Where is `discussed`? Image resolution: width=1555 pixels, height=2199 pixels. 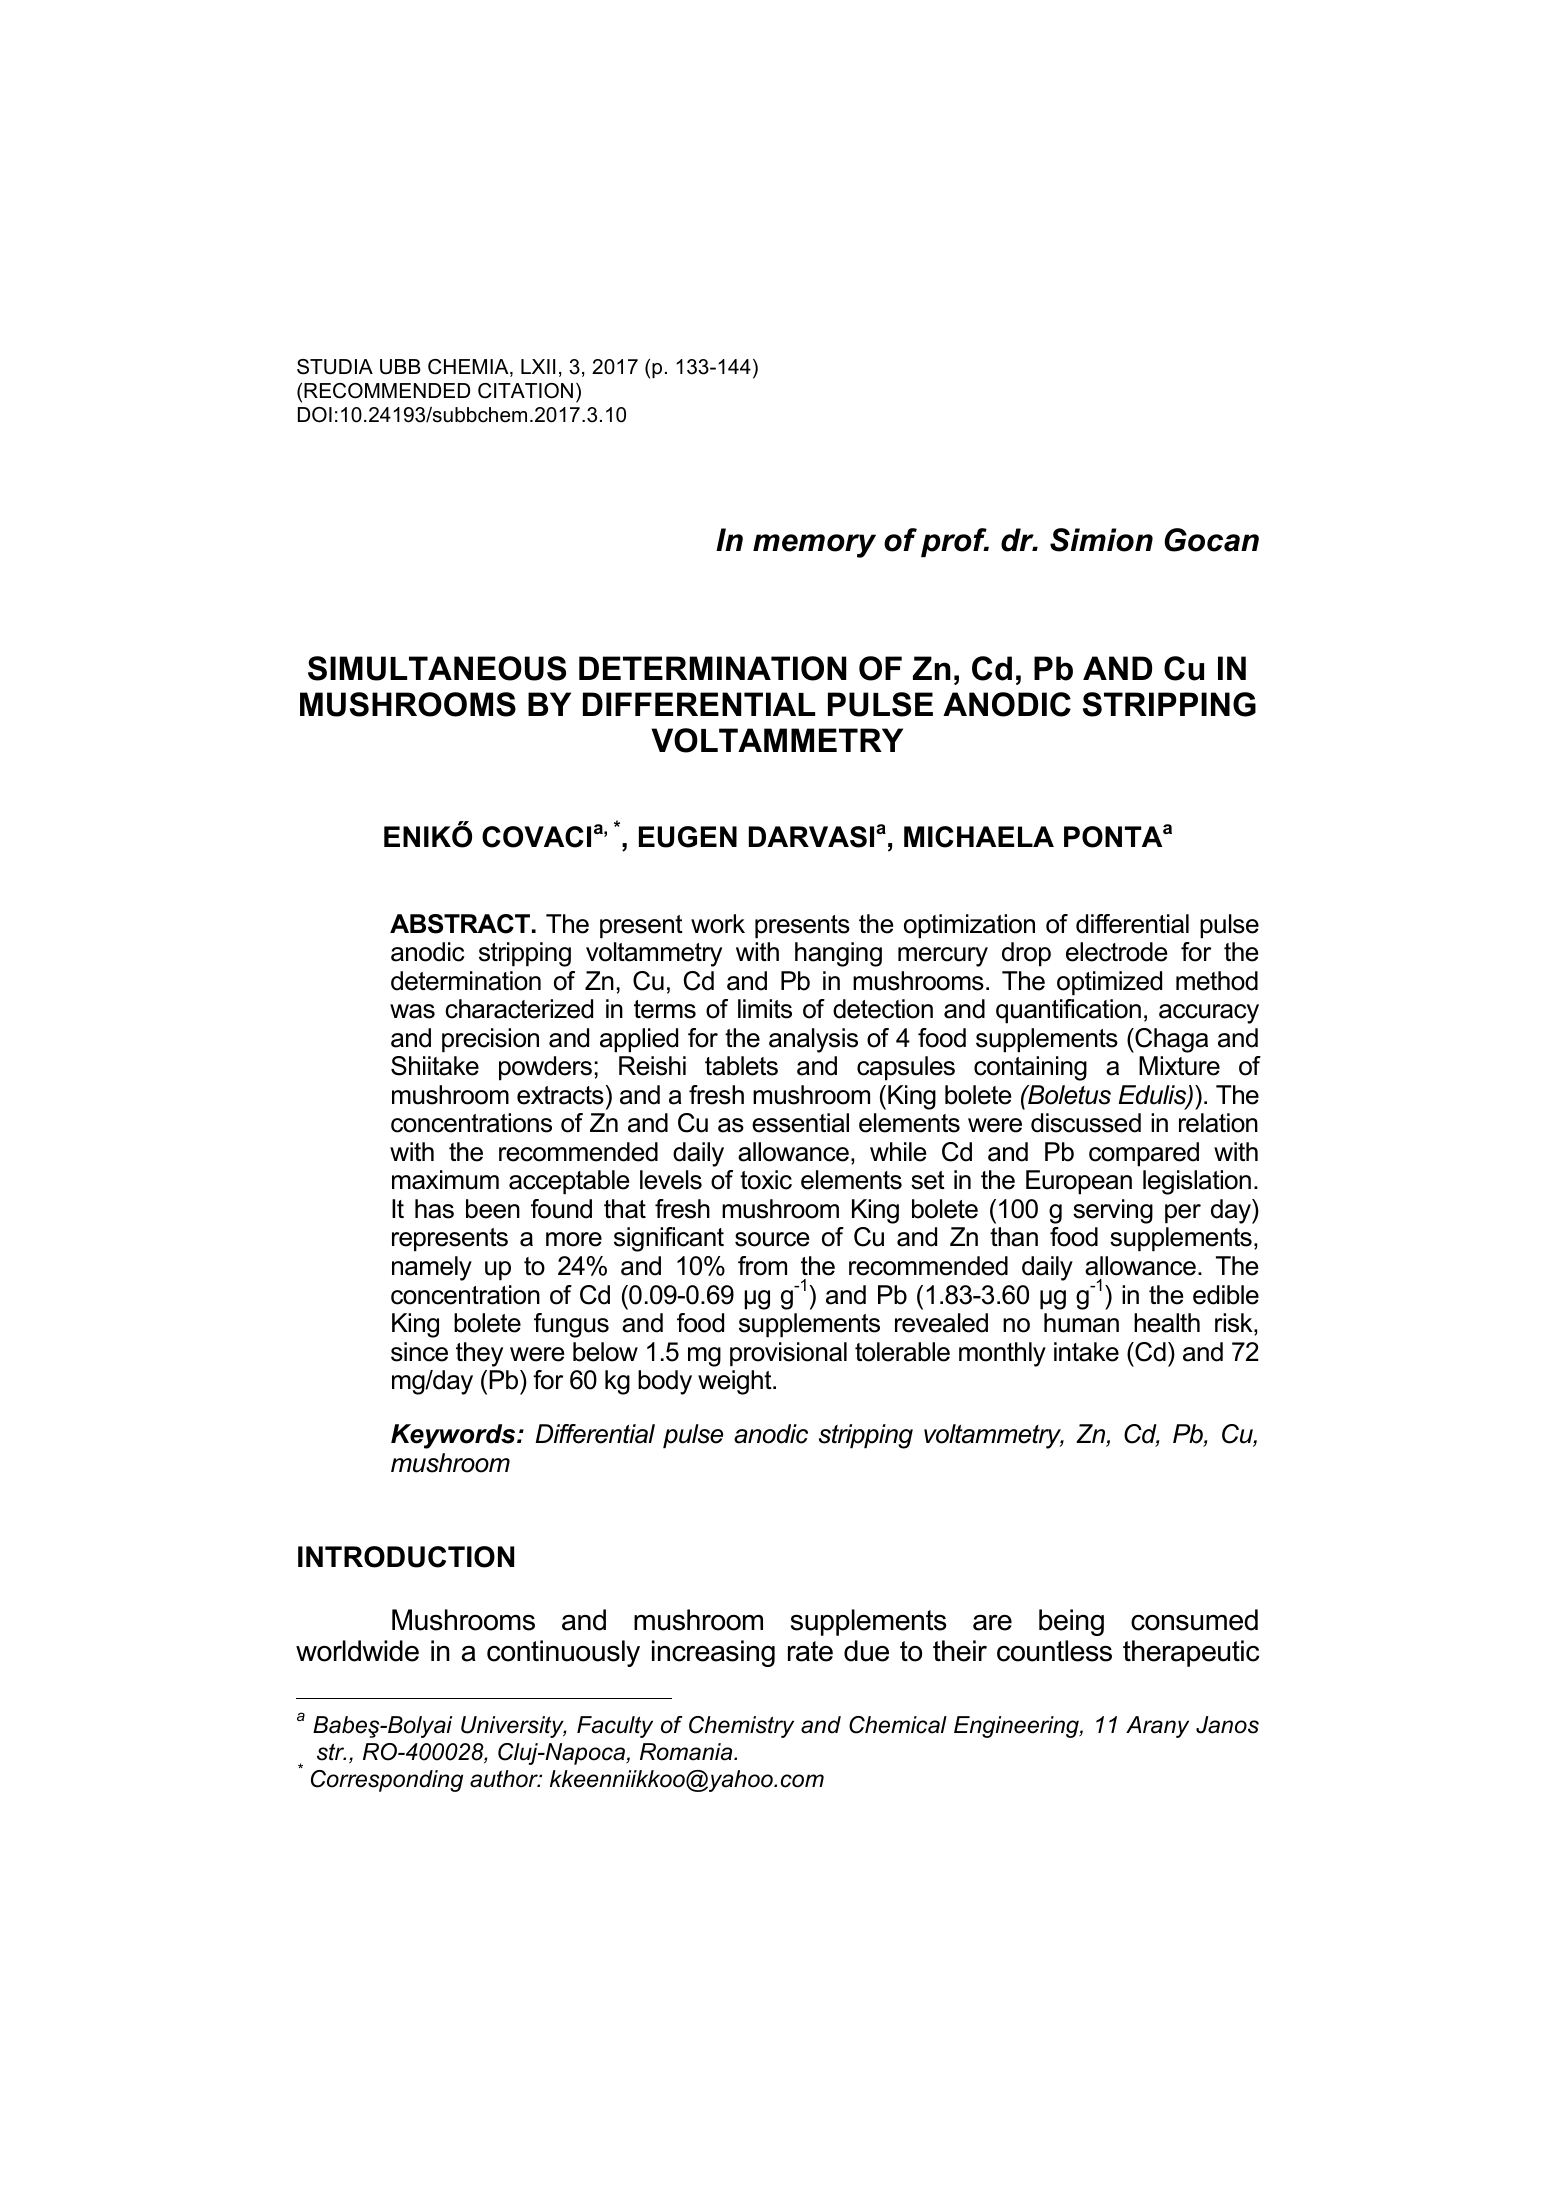
discussed is located at coordinates (1086, 1123).
